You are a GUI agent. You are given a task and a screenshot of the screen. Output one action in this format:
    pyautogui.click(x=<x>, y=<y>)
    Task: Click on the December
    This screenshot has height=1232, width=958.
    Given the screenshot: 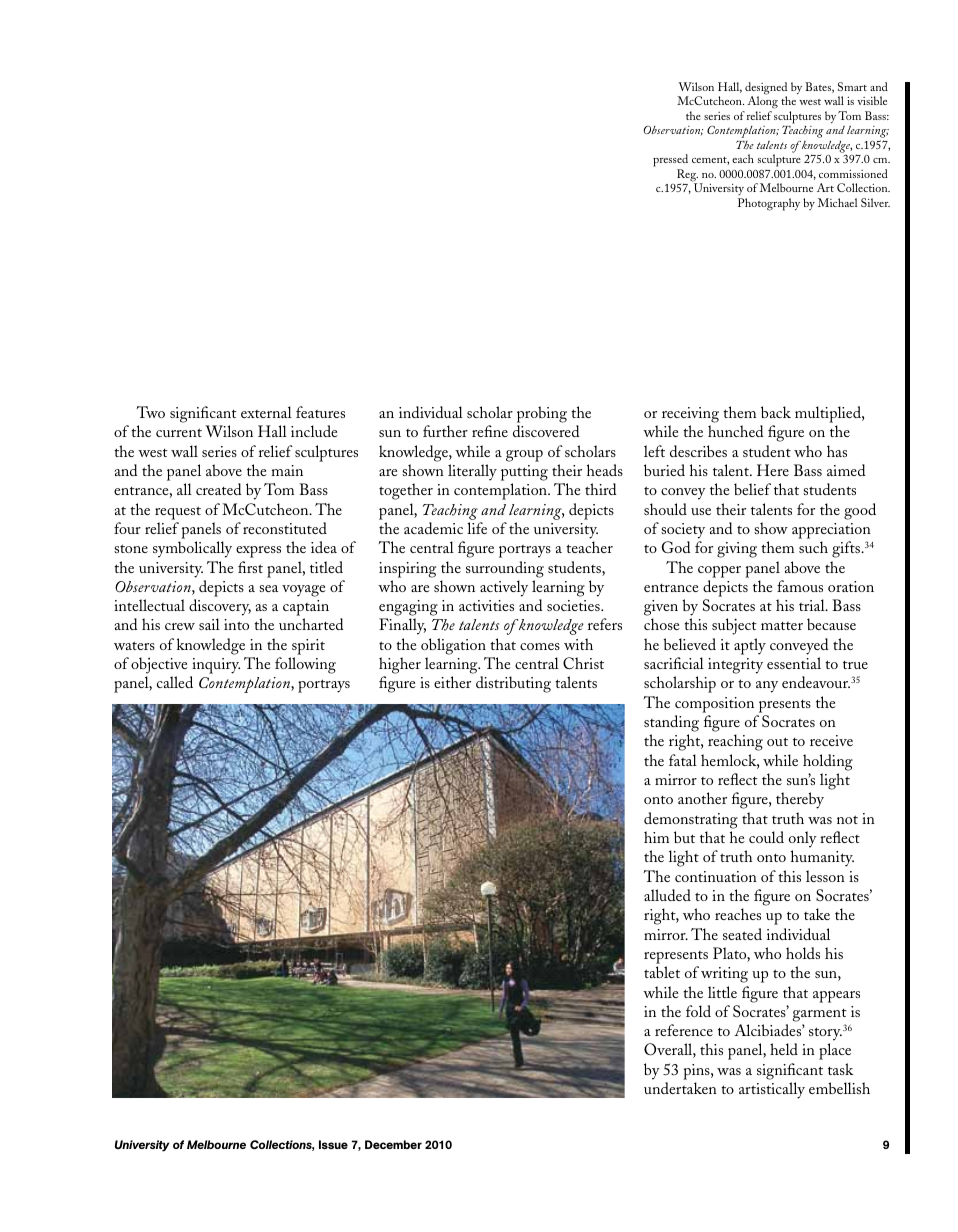 What is the action you would take?
    pyautogui.click(x=393, y=1144)
